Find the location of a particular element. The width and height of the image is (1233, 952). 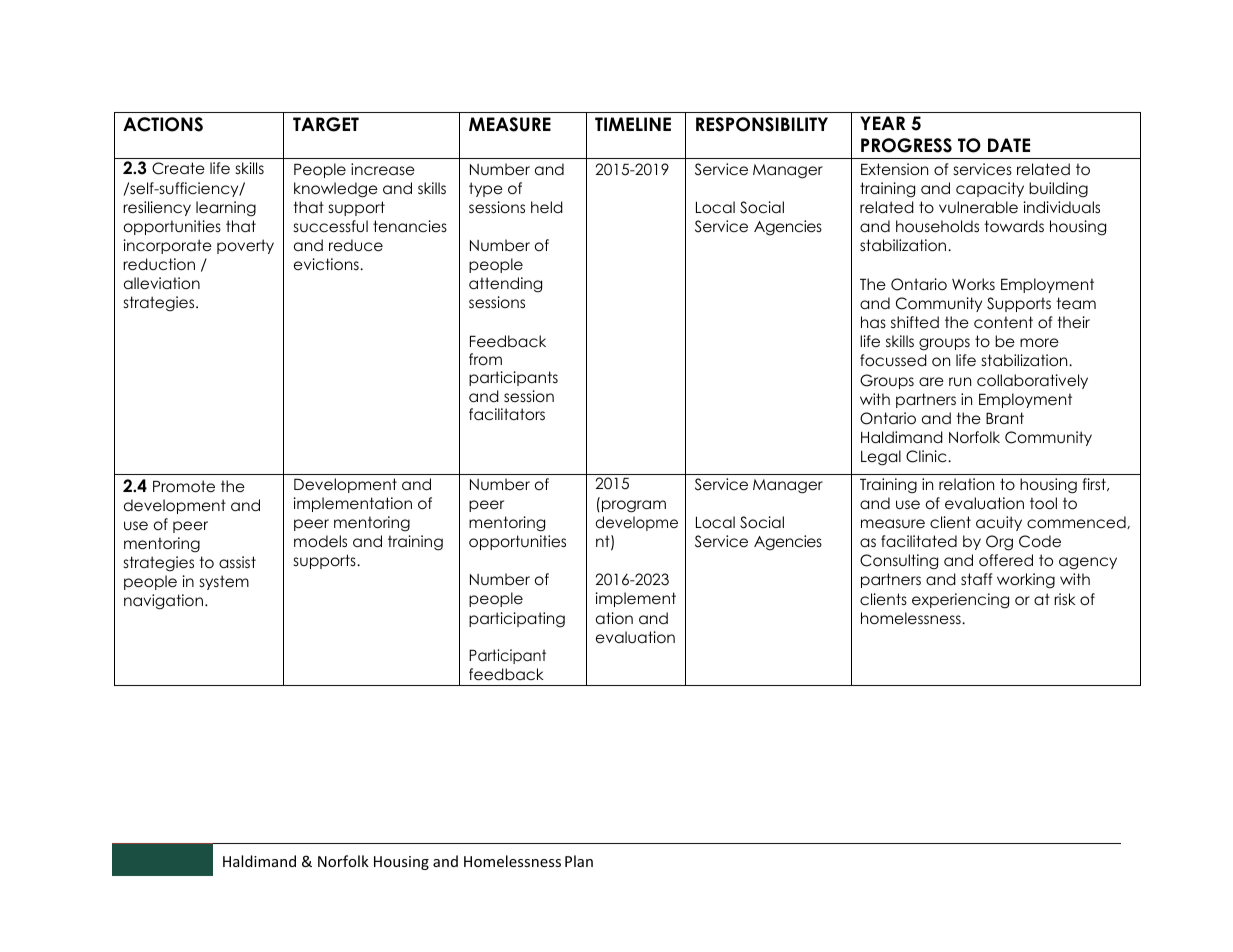

risk is located at coordinates (1065, 599).
